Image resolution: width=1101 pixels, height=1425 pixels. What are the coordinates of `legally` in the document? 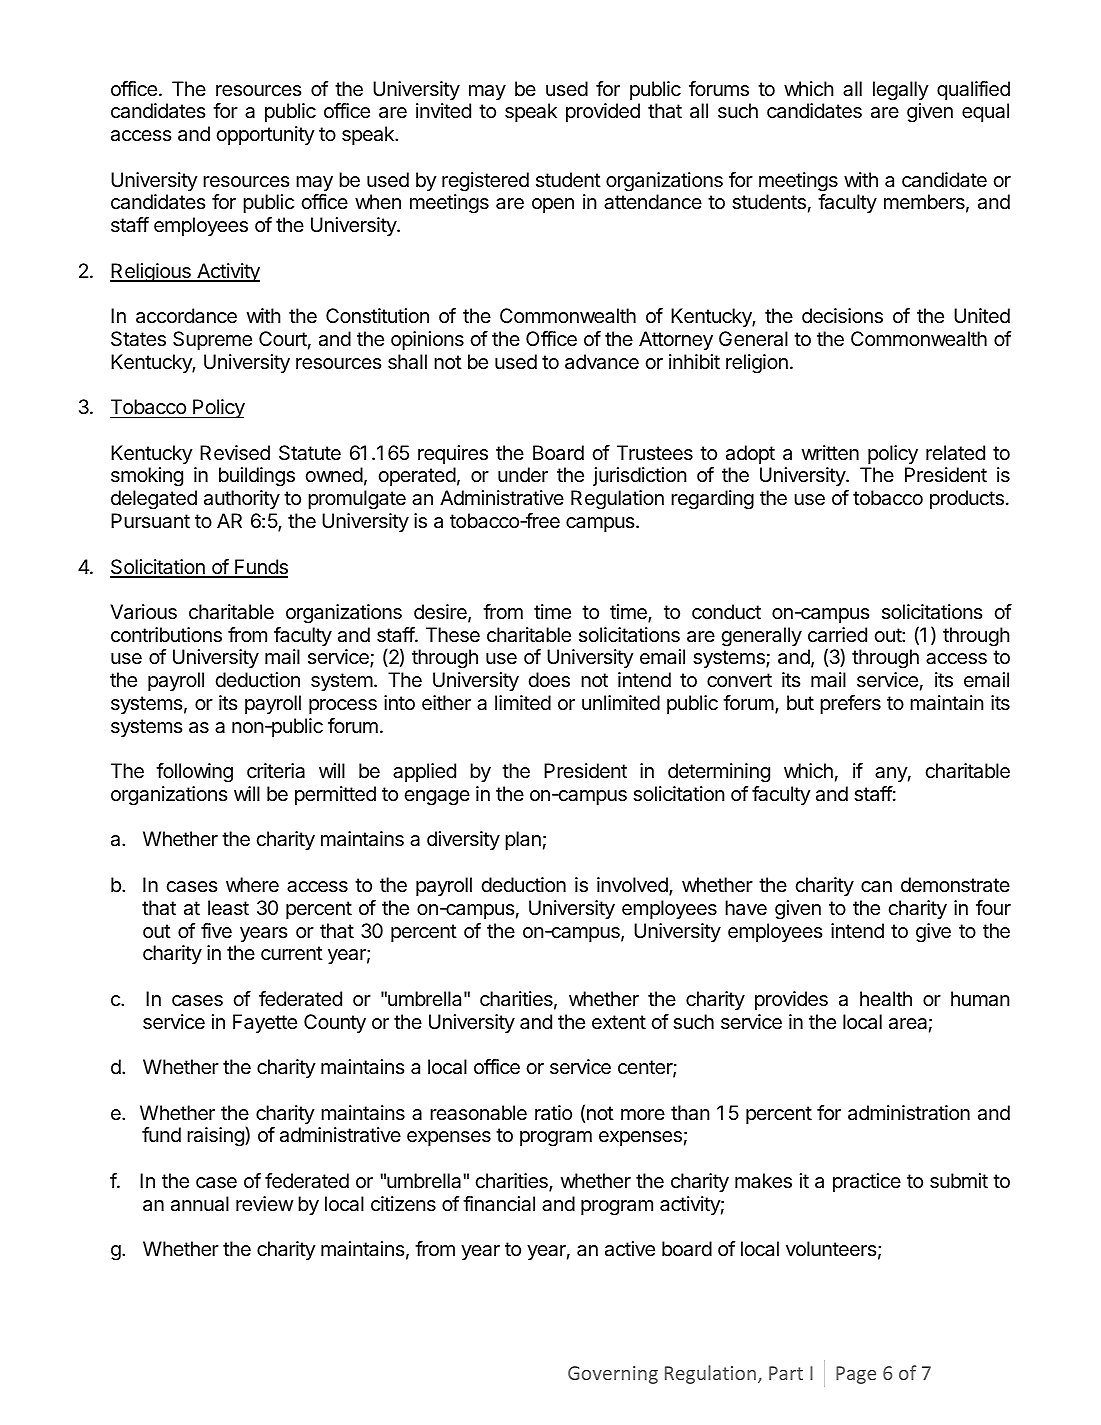 It's located at (901, 91).
